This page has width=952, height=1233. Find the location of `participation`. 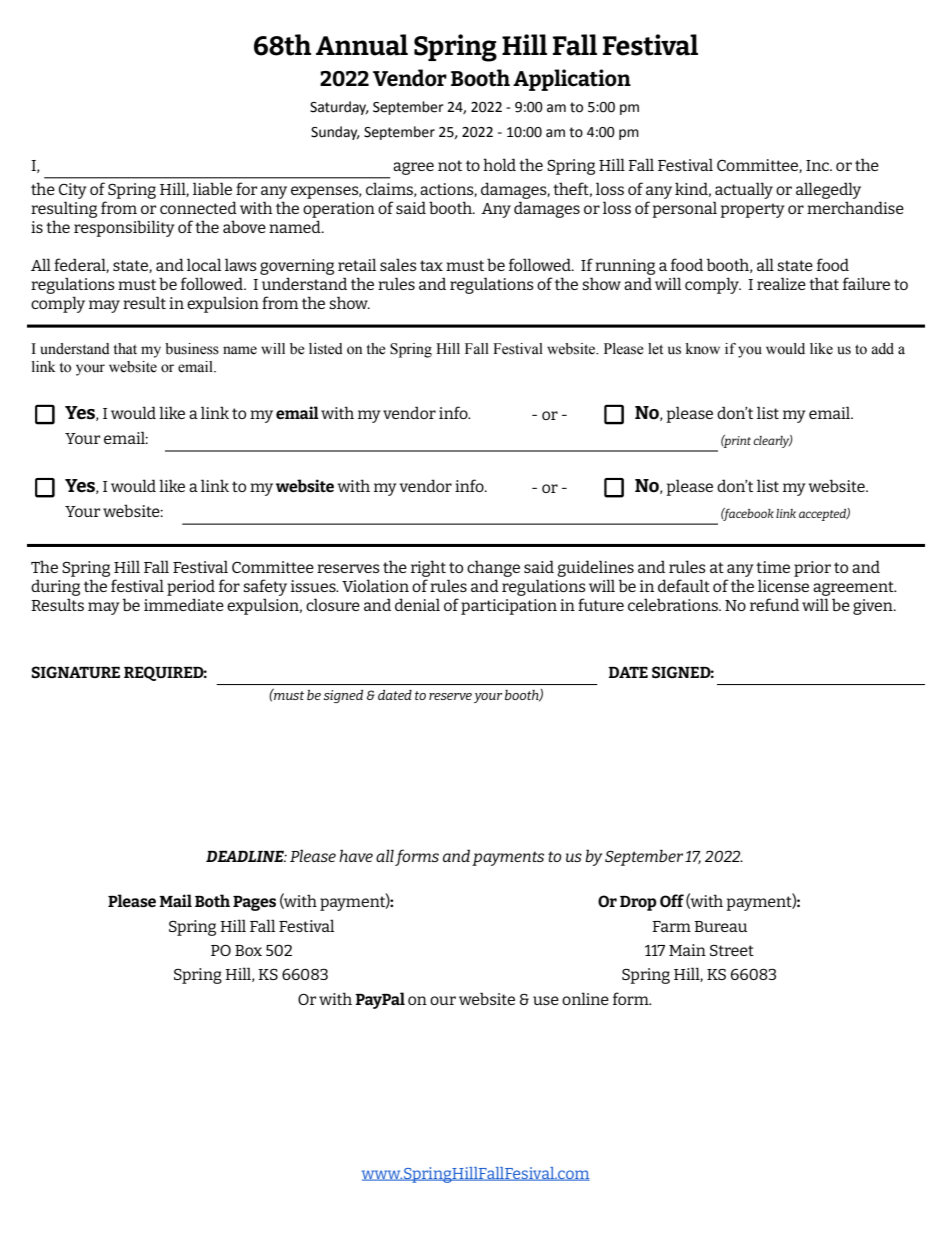

participation is located at coordinates (509, 607).
